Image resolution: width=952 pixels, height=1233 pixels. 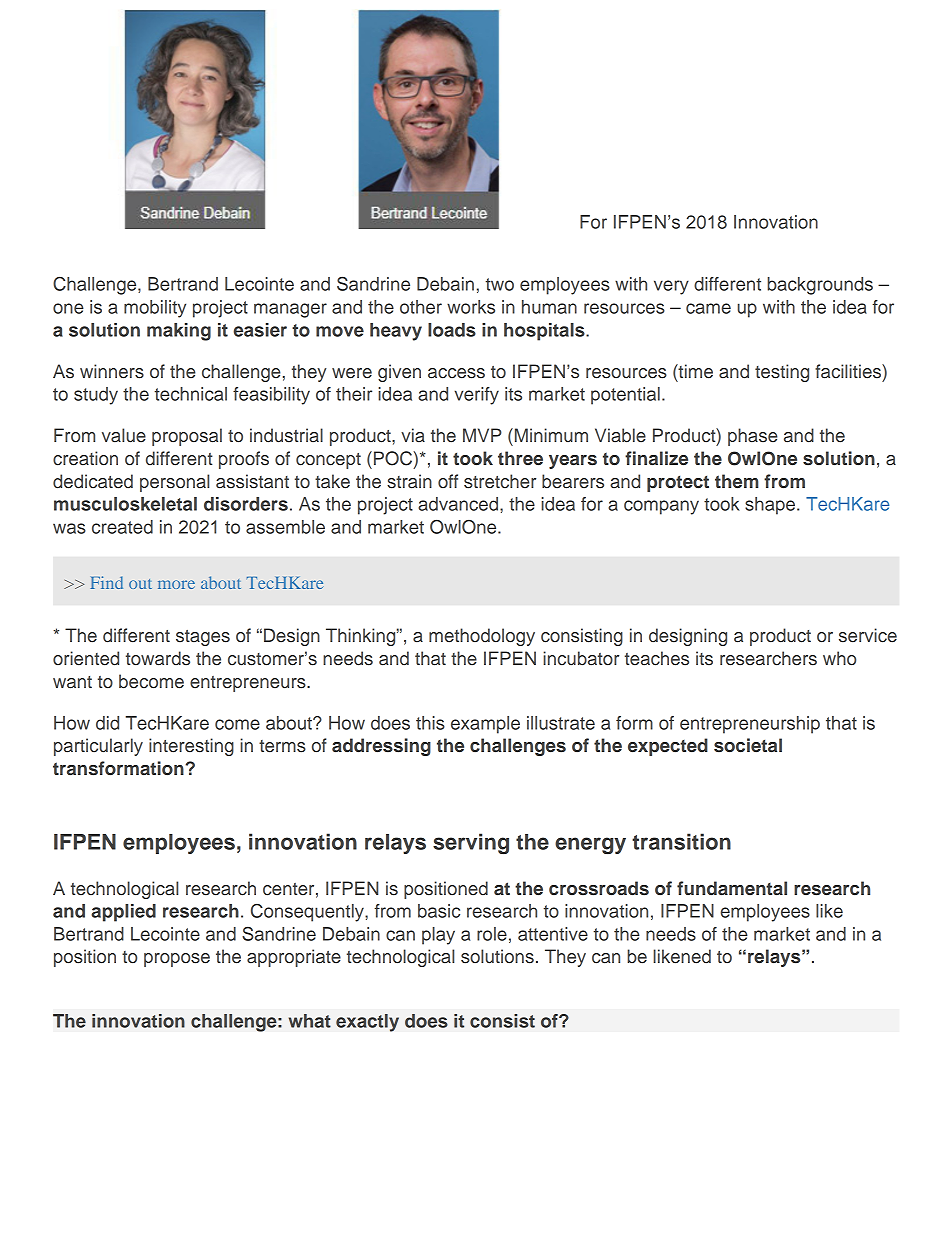 I want to click on them, so click(x=737, y=481).
